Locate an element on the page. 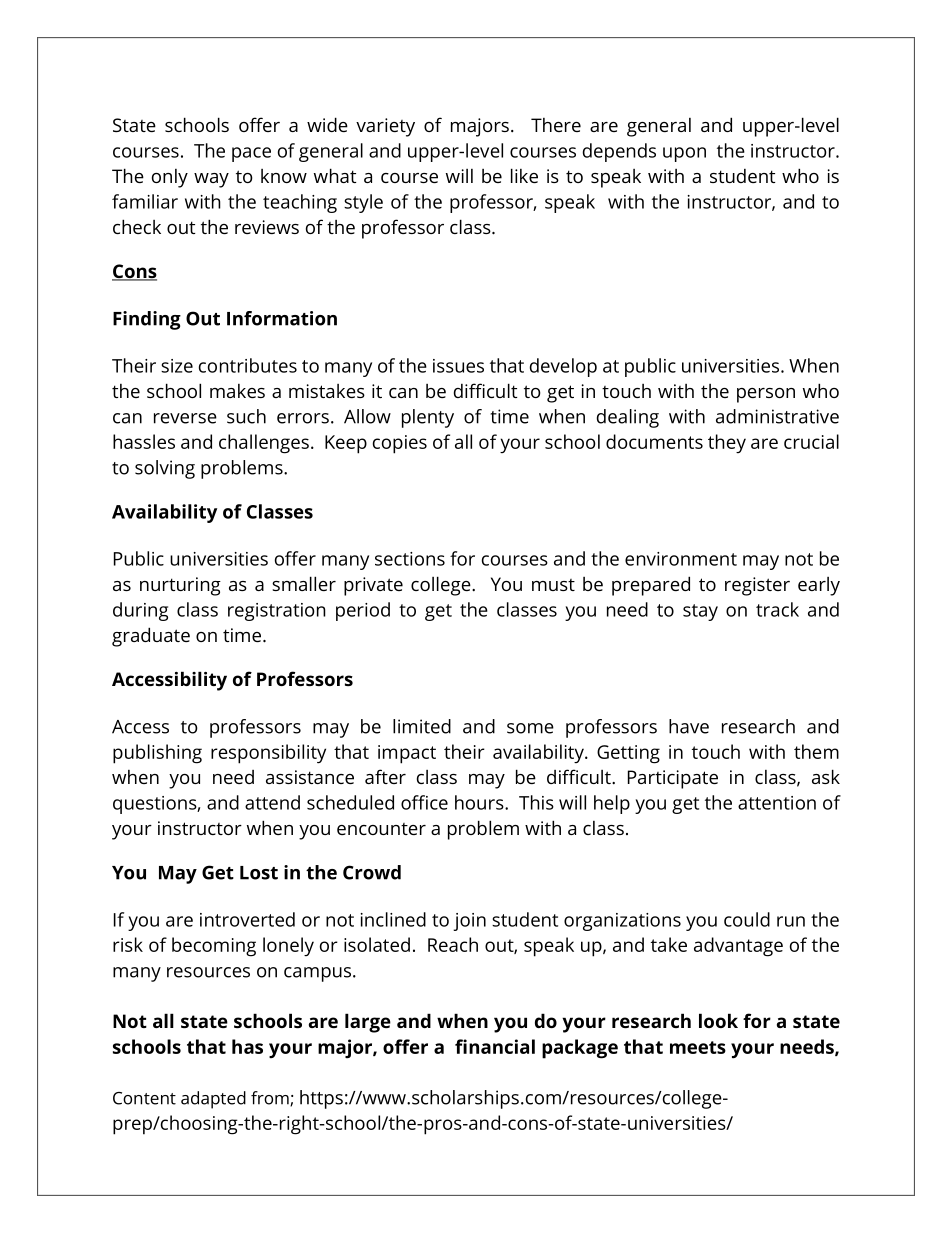 This page has height=1233, width=952. upon is located at coordinates (684, 154).
